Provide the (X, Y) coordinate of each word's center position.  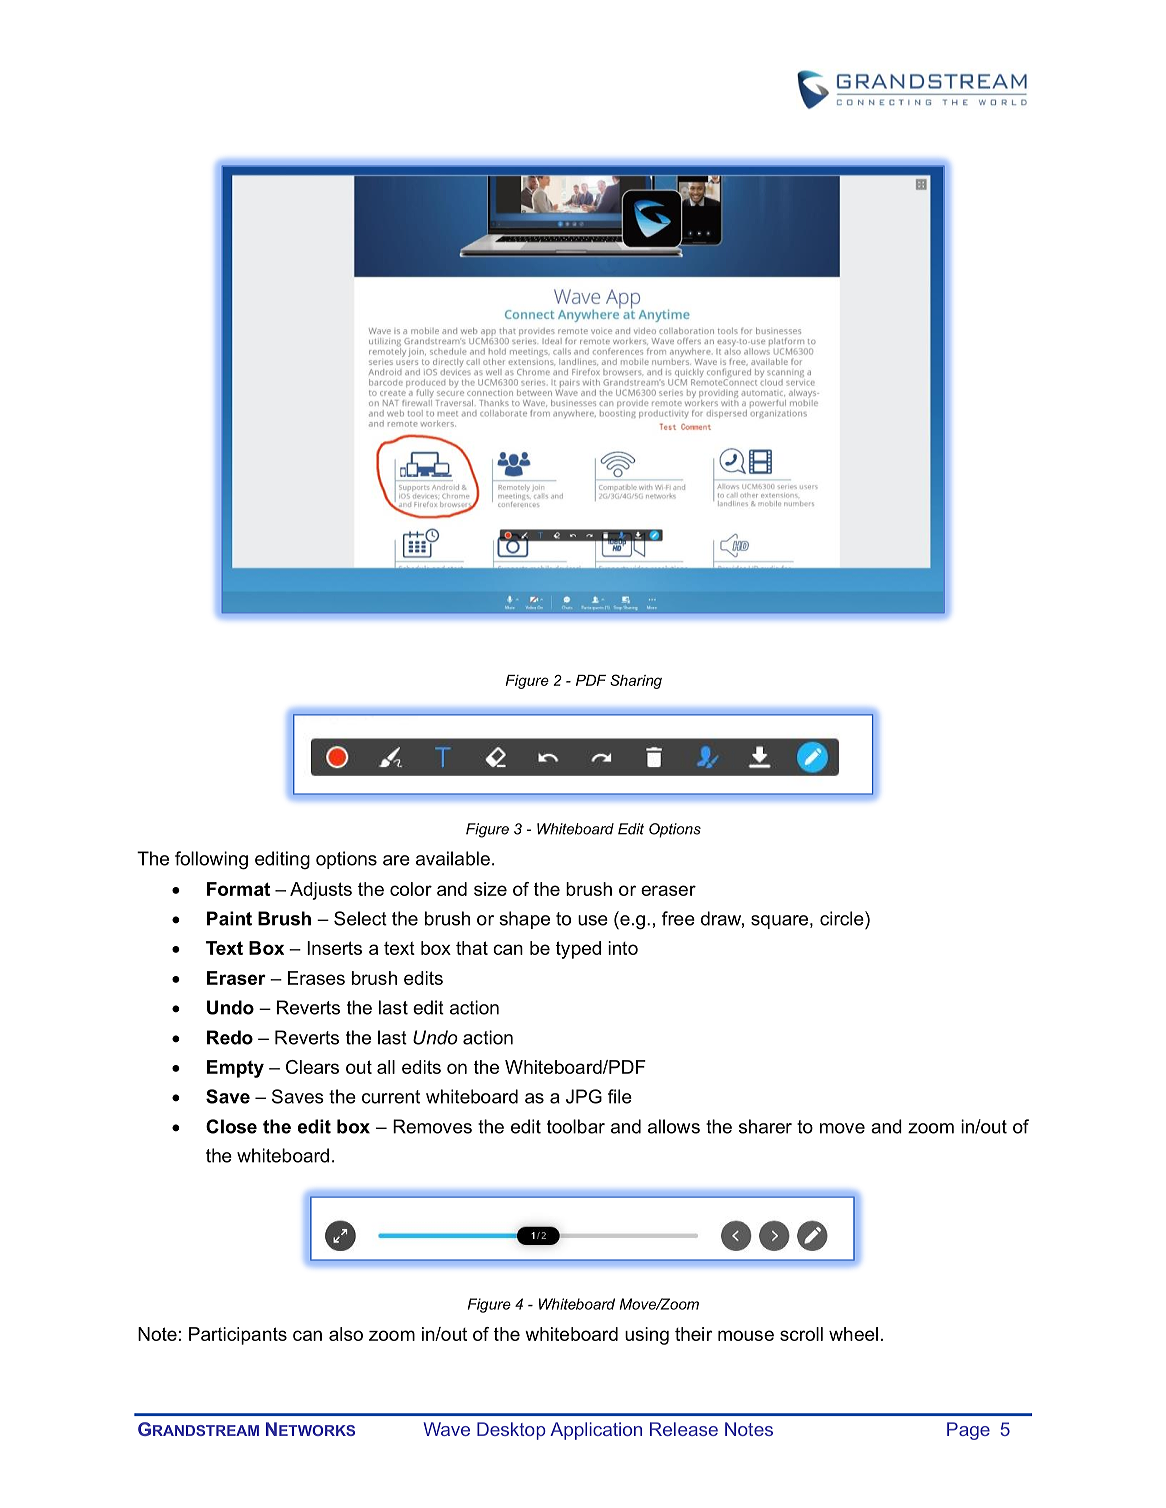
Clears (312, 1067)
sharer (765, 1126)
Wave (447, 1429)
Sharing (636, 681)
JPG (584, 1096)
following (211, 860)
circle (843, 918)
